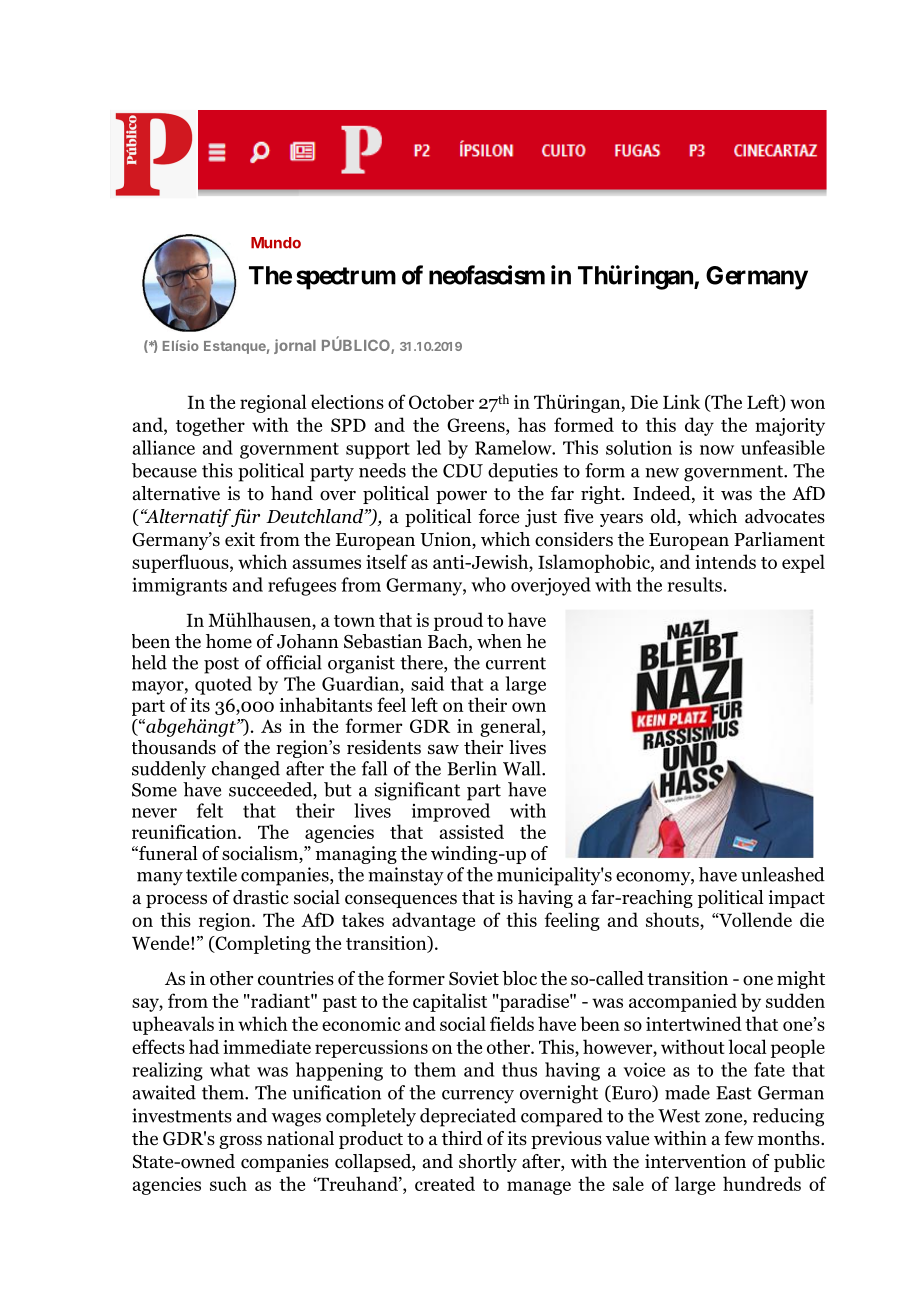  What do you see at coordinates (739, 1138) in the screenshot?
I see `few` at bounding box center [739, 1138].
